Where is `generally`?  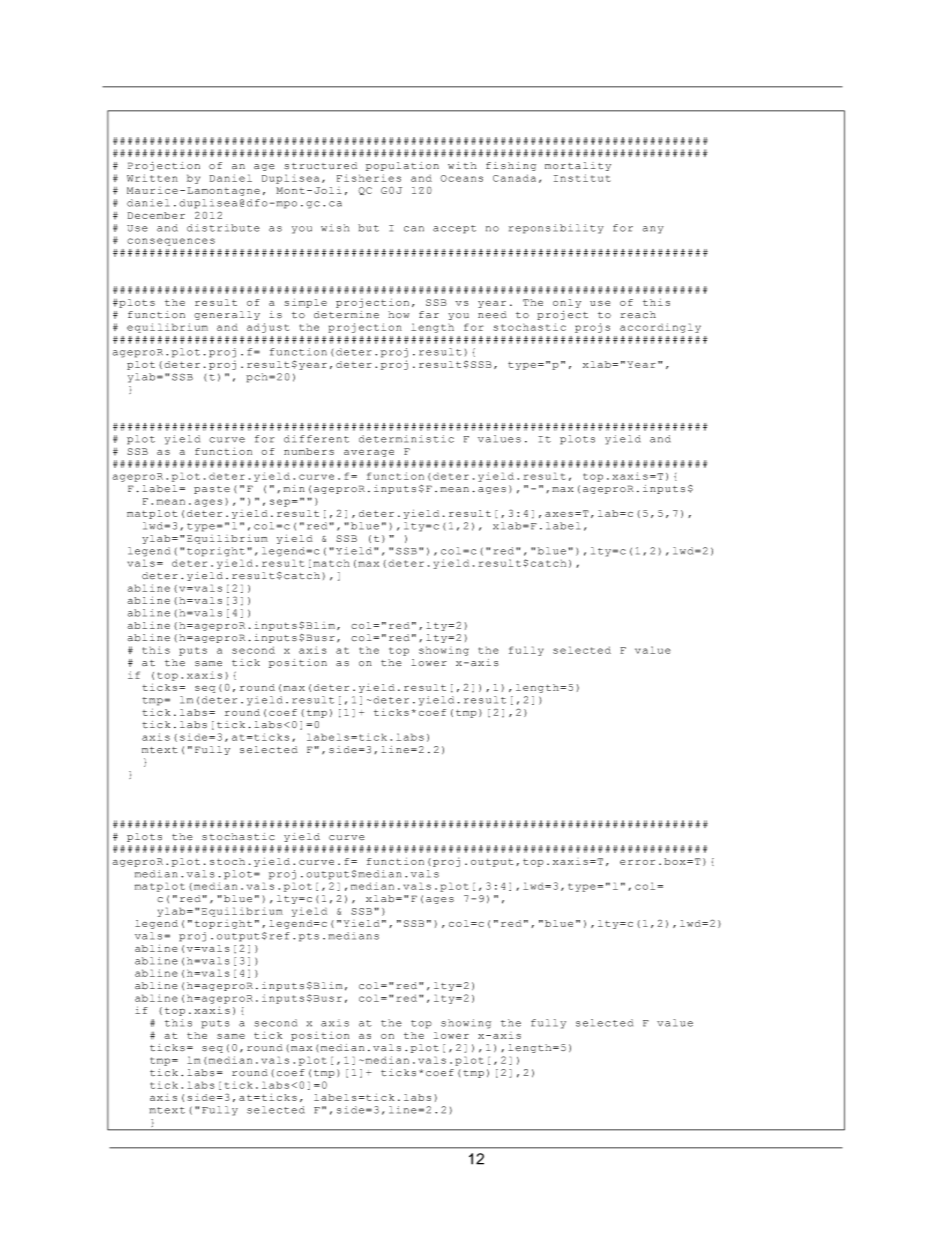
generally is located at coordinates (227, 315).
